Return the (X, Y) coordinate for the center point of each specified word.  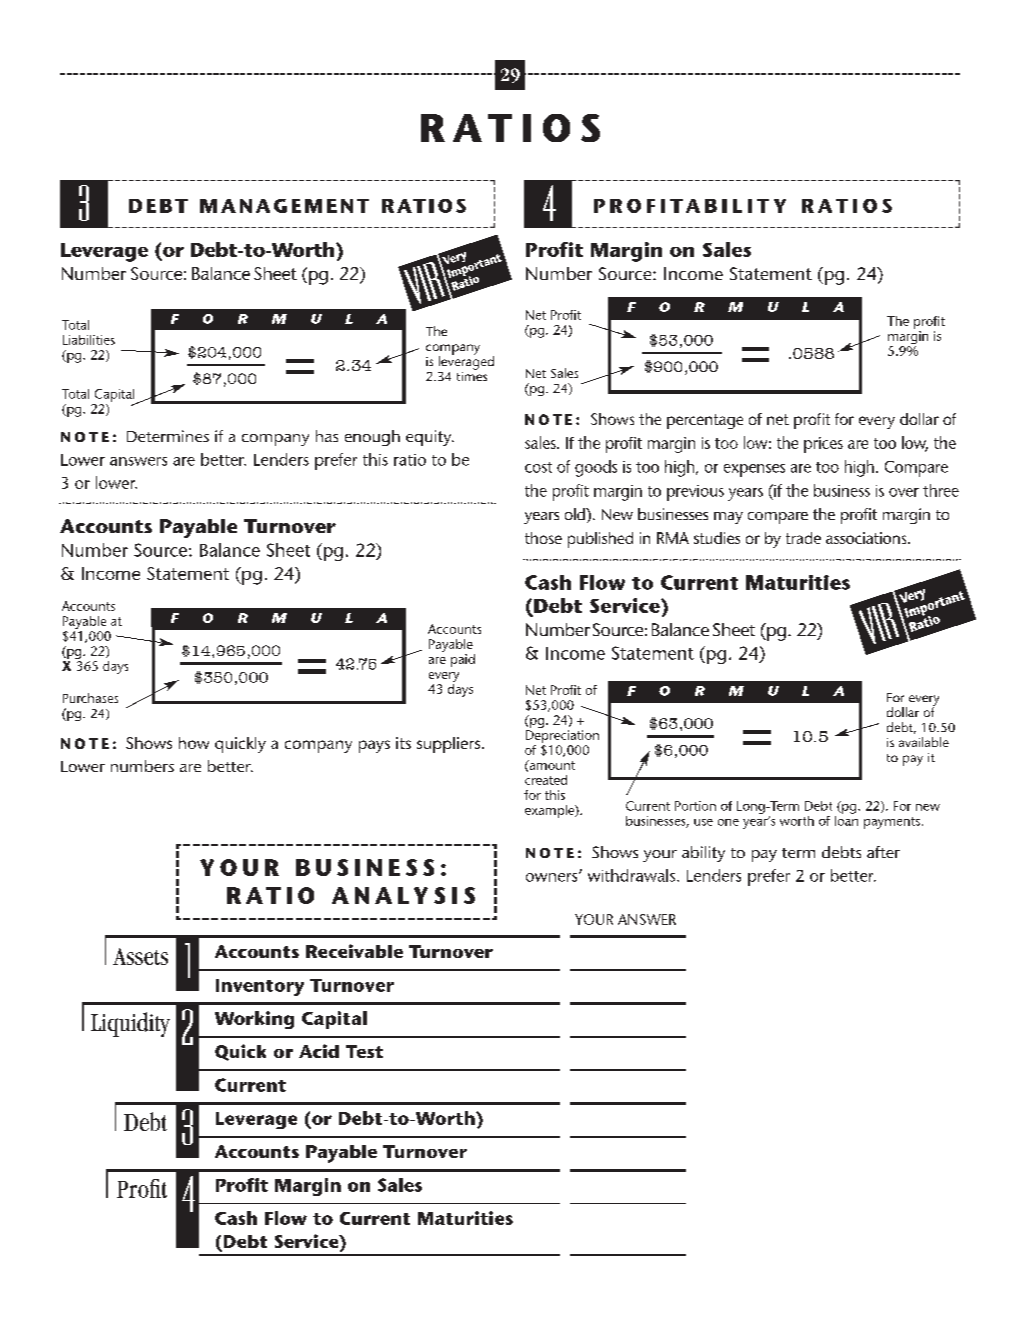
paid (463, 660)
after (883, 852)
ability (703, 854)
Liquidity (130, 1024)
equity (430, 438)
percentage (705, 421)
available (924, 742)
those (543, 538)
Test (364, 1051)
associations (867, 538)
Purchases (90, 698)
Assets (140, 956)
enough (372, 438)
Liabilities (89, 340)
